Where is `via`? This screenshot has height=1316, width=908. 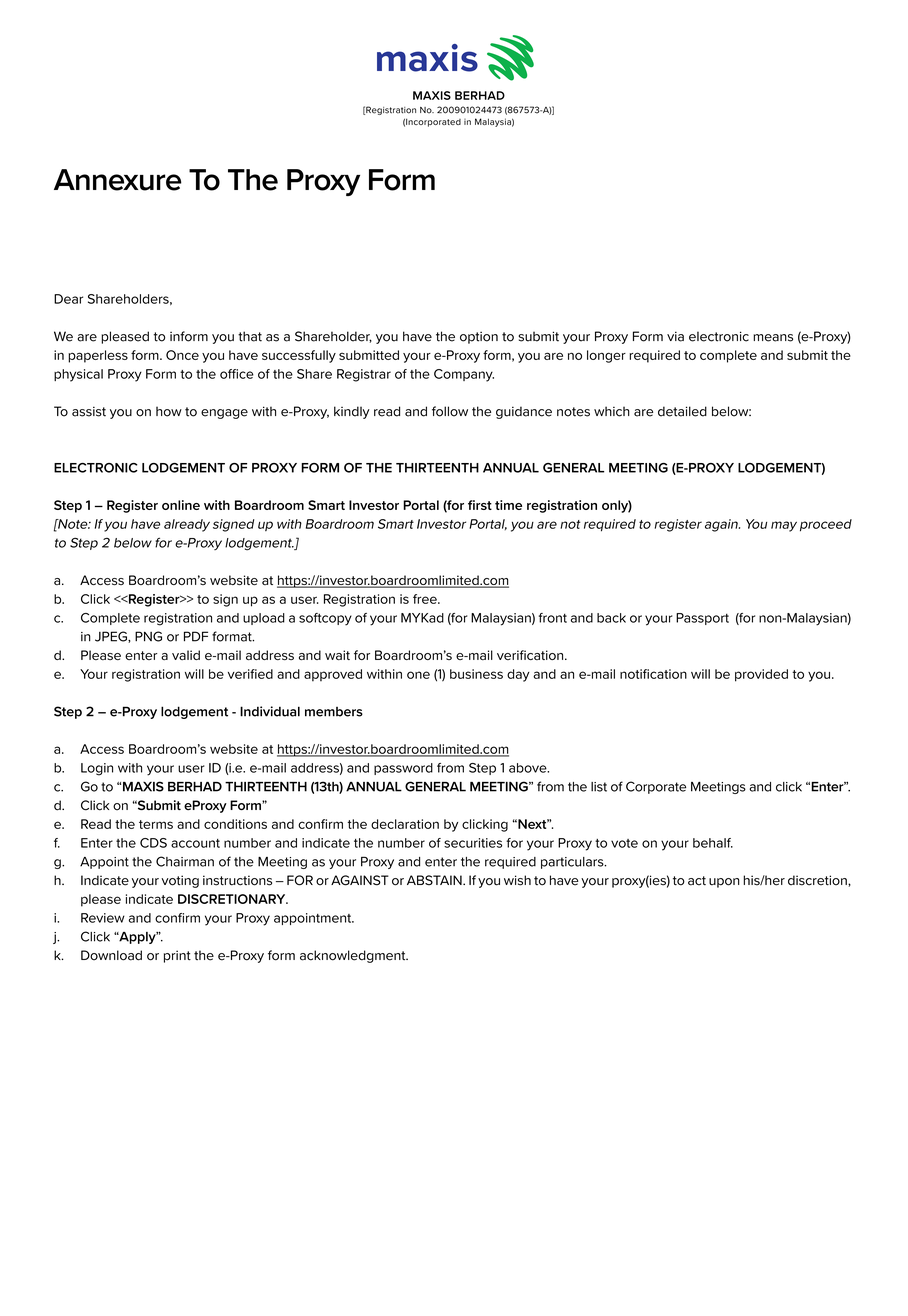 via is located at coordinates (675, 336).
